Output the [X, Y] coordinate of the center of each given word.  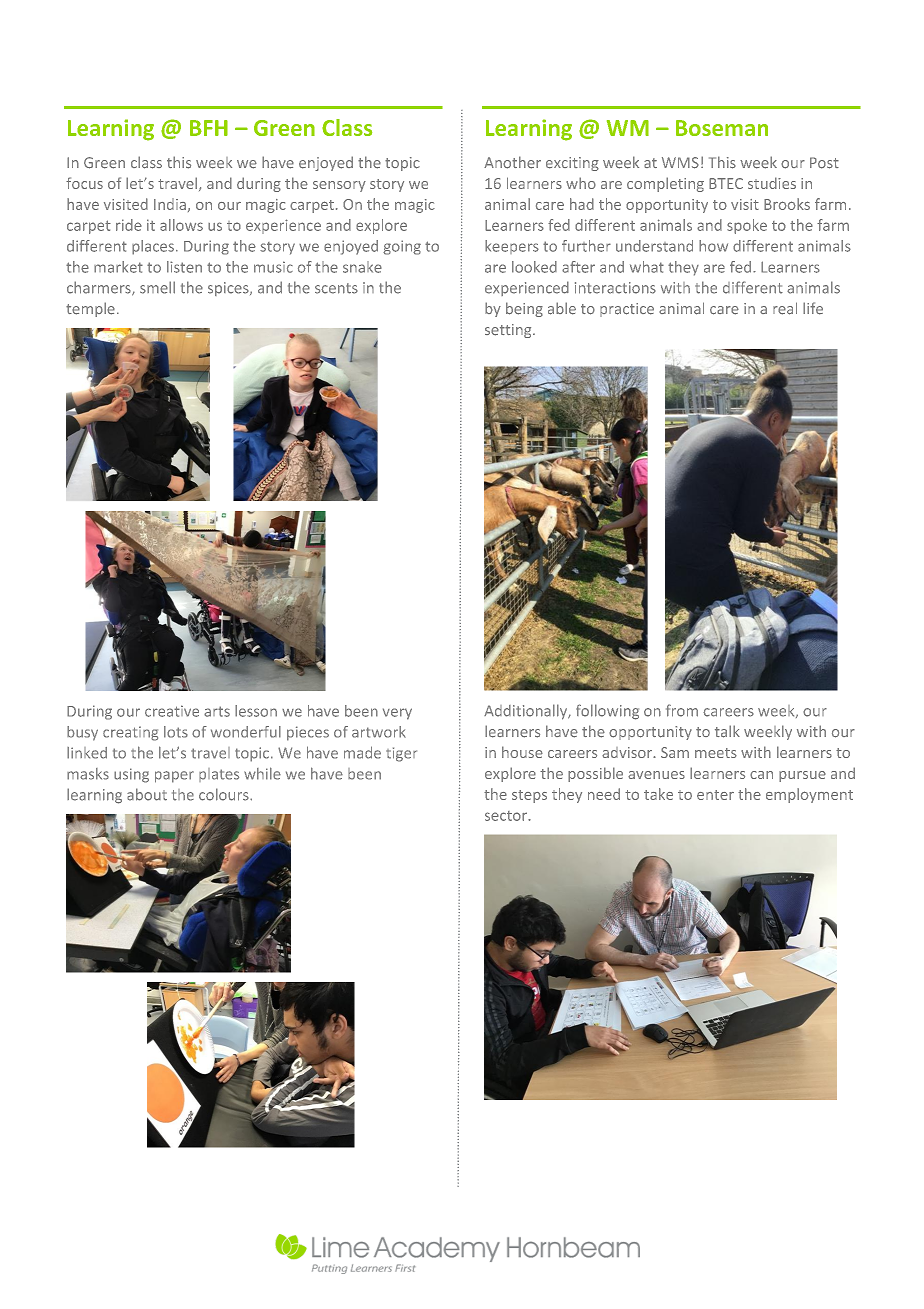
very [397, 714]
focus [84, 183]
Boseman [722, 128]
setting [509, 331]
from [682, 710]
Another [512, 162]
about [147, 794]
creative [172, 711]
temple [90, 309]
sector [507, 816]
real [785, 308]
